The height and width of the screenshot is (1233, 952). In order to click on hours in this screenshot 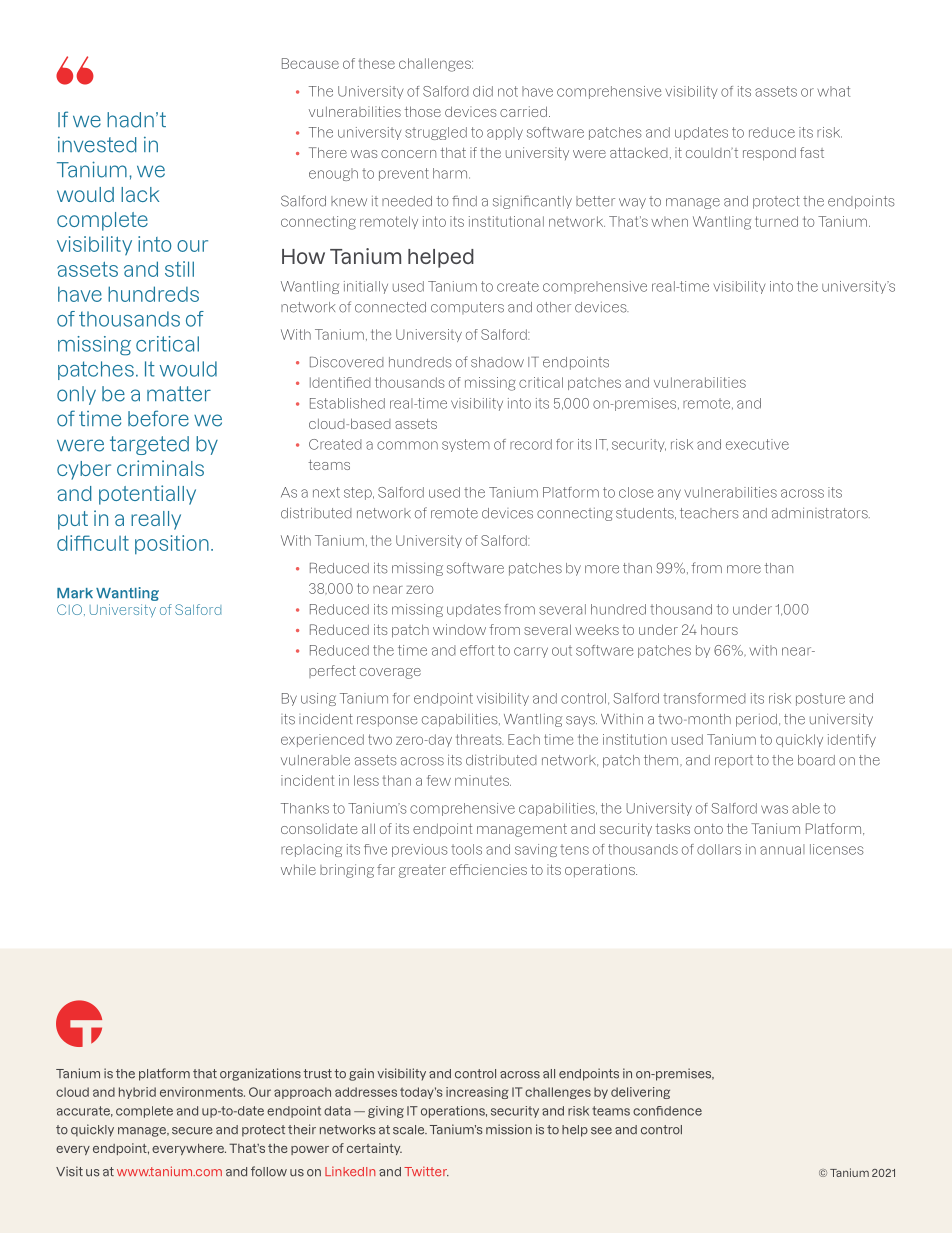, I will do `click(719, 629)`.
